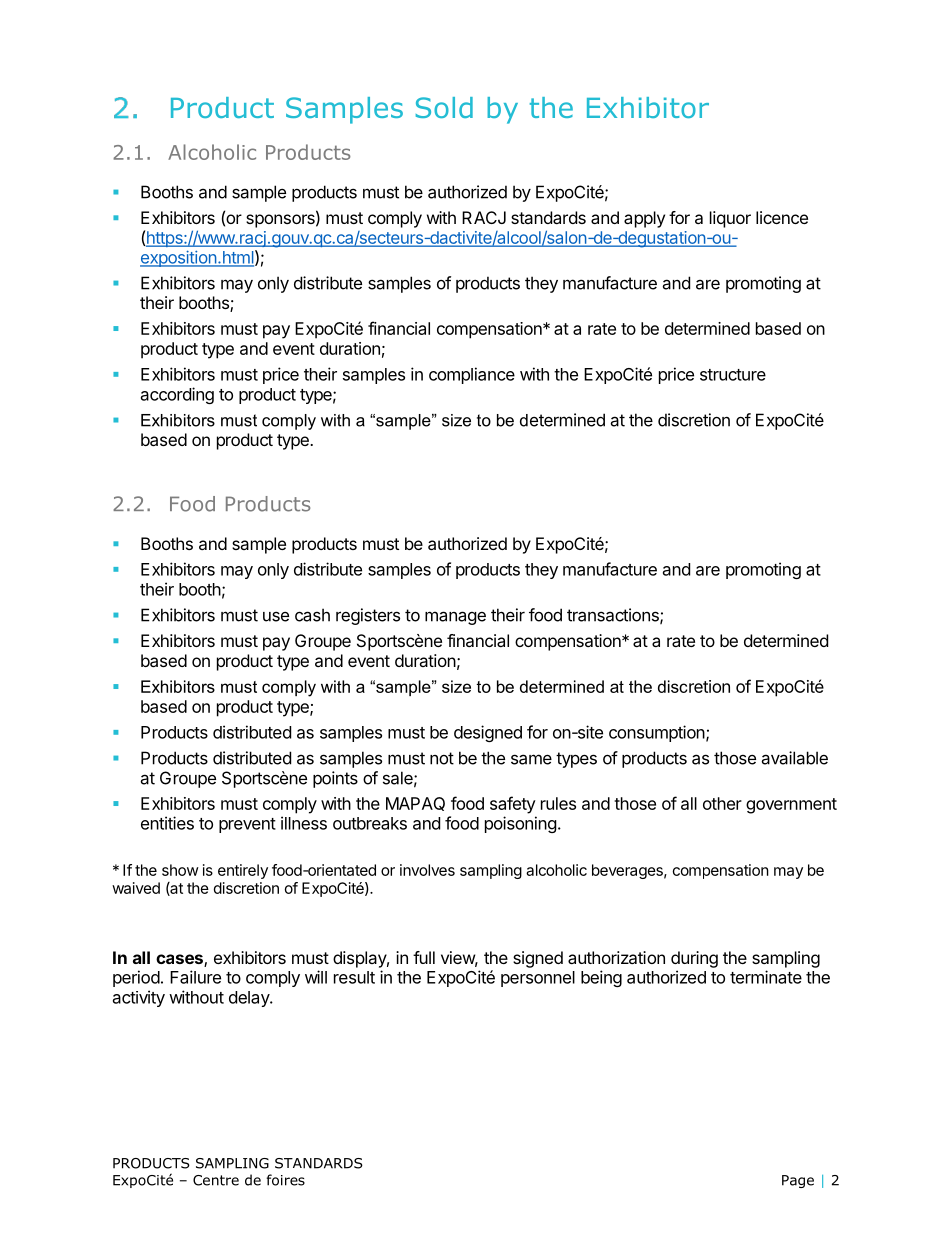 The height and width of the image is (1233, 952). I want to click on Sold, so click(444, 107).
